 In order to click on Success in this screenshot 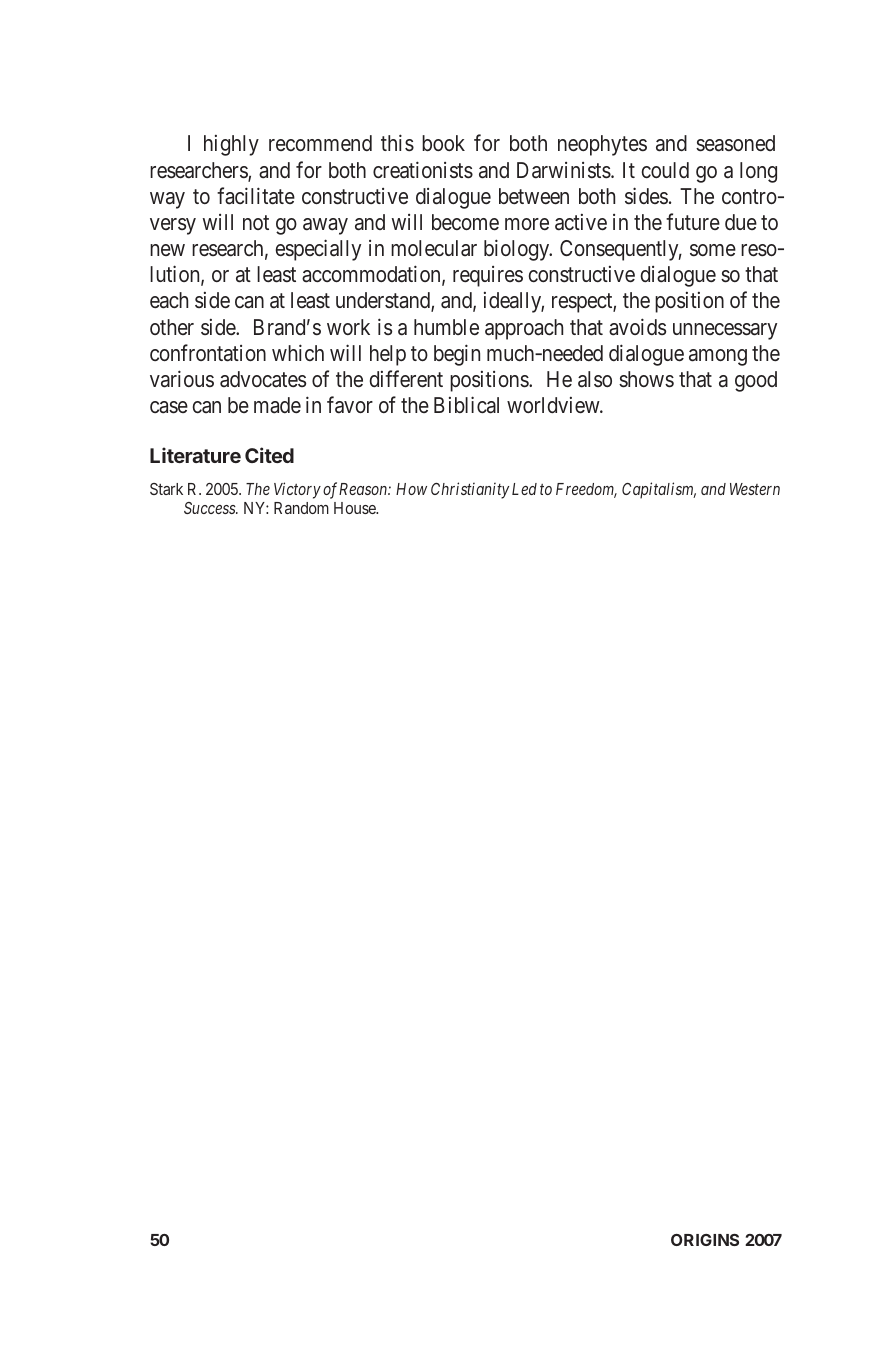, I will do `click(210, 508)`.
